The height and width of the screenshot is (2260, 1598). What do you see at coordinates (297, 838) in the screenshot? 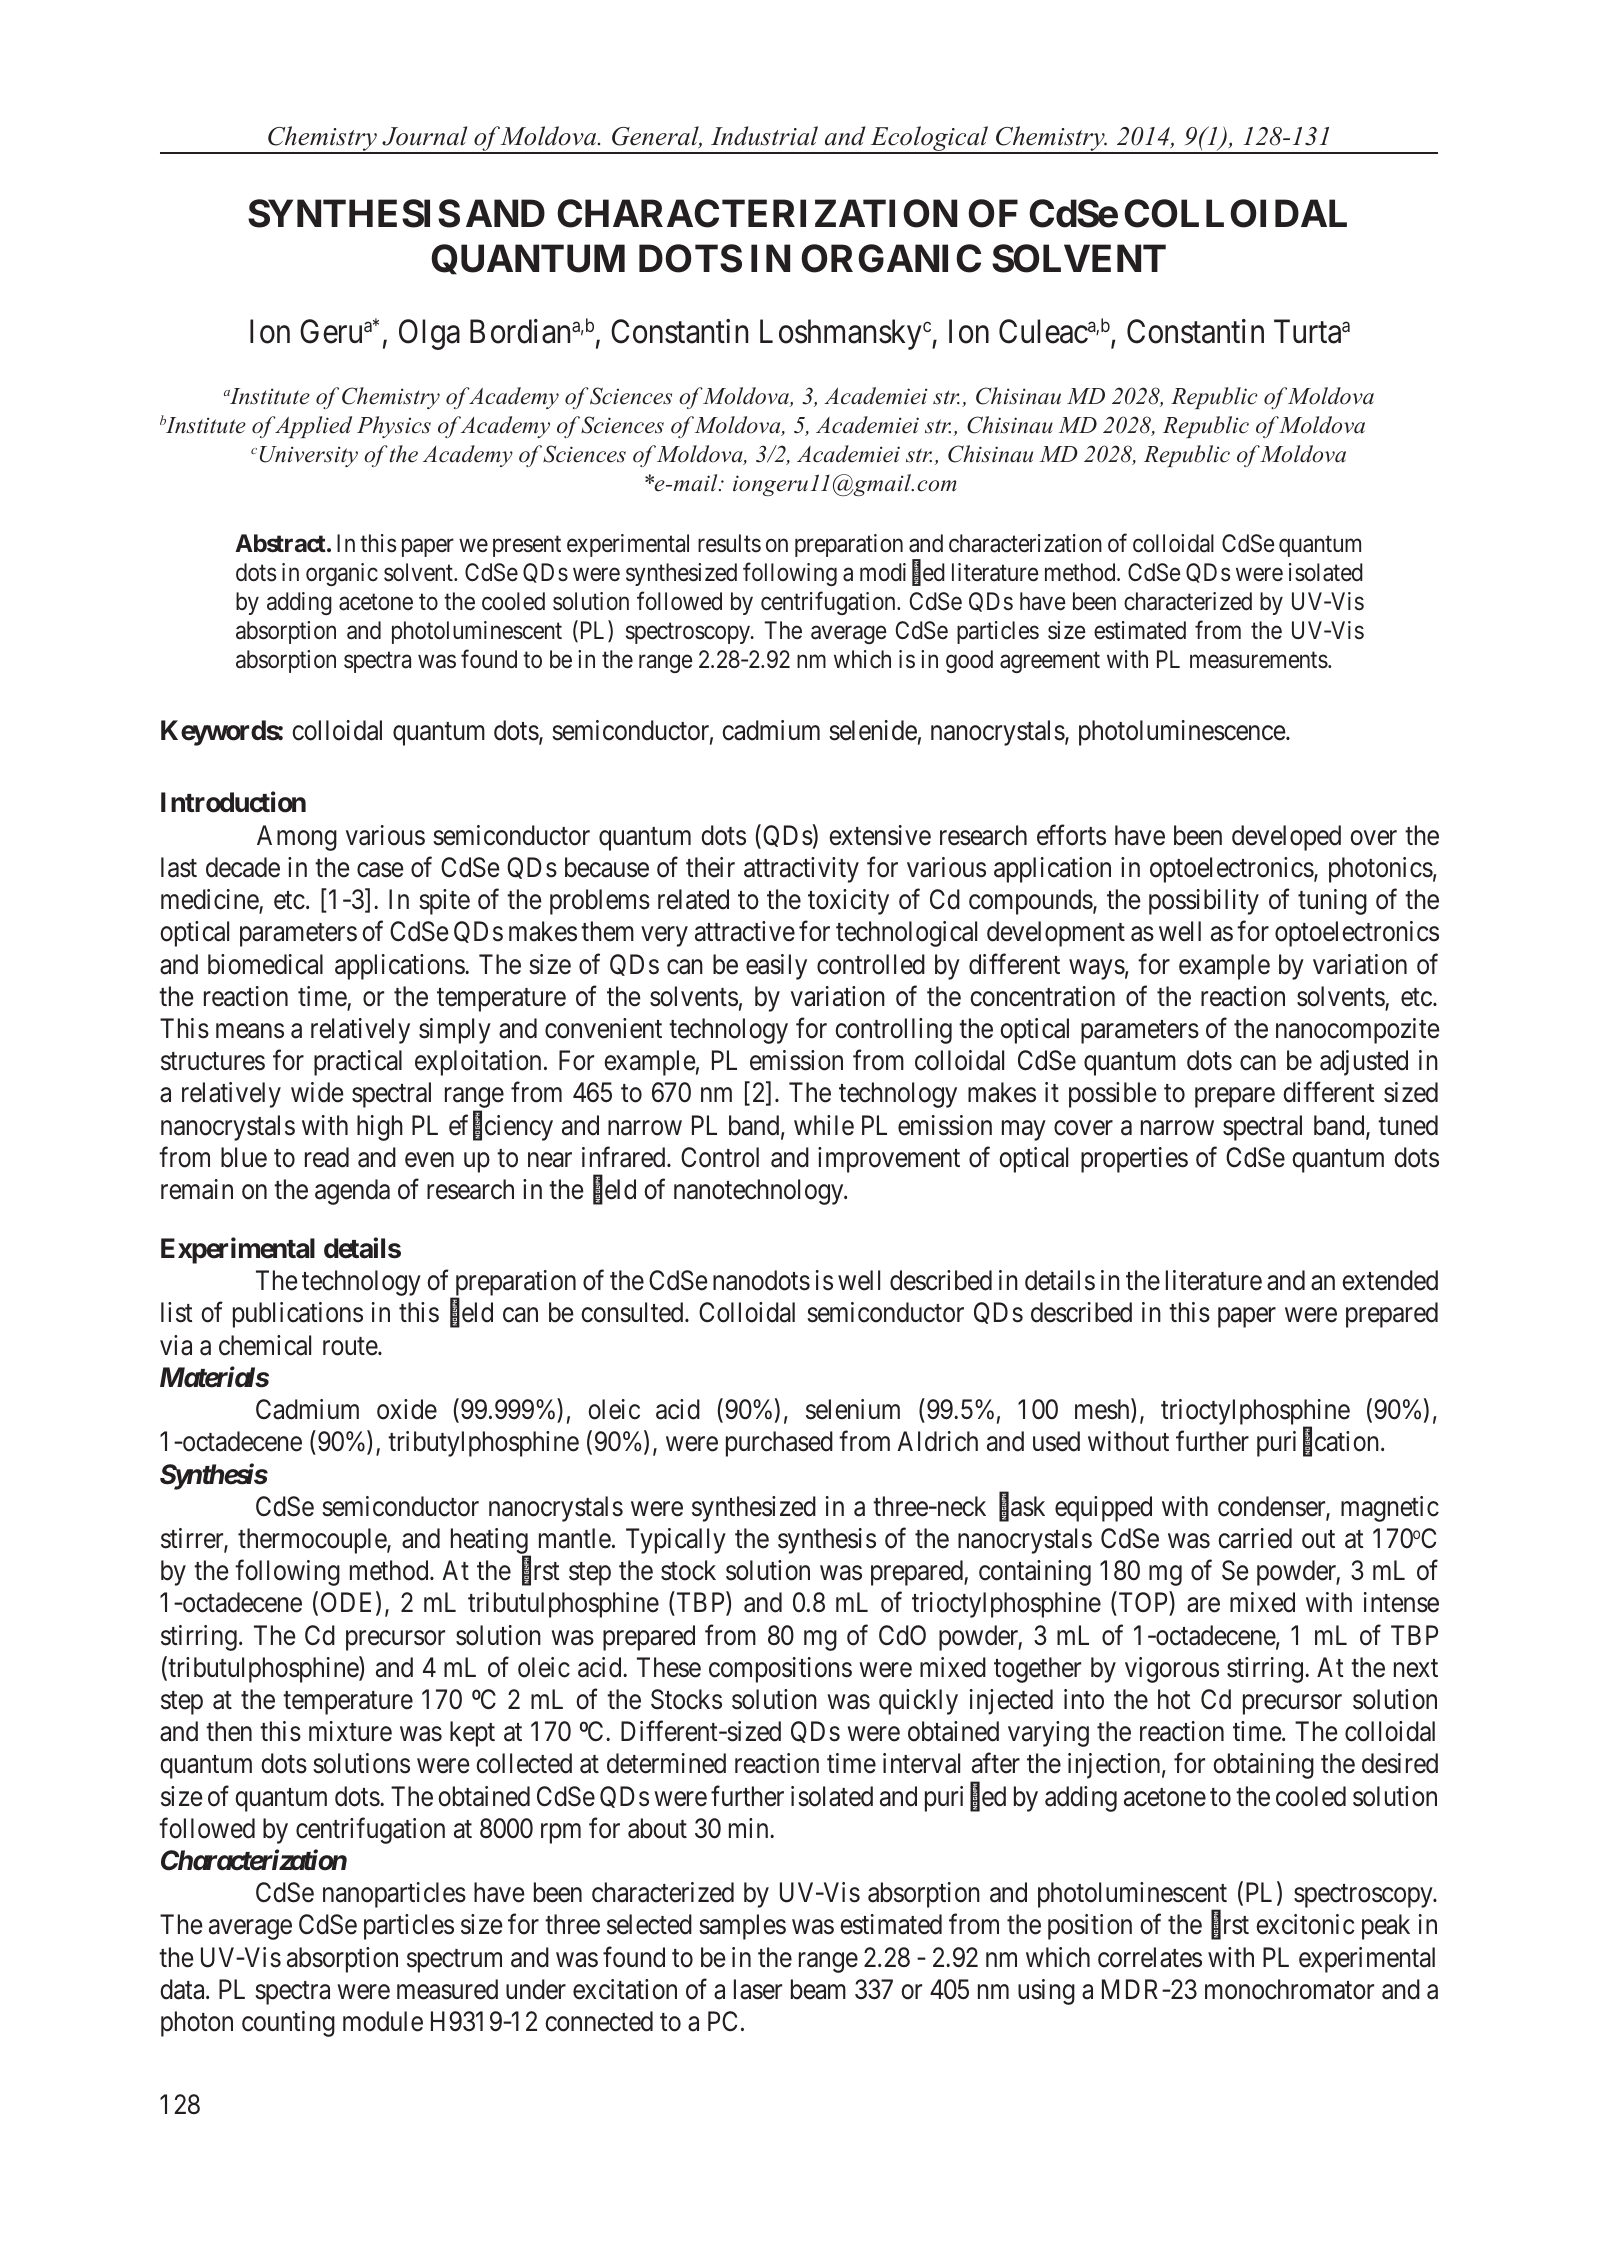
I see `Among` at bounding box center [297, 838].
